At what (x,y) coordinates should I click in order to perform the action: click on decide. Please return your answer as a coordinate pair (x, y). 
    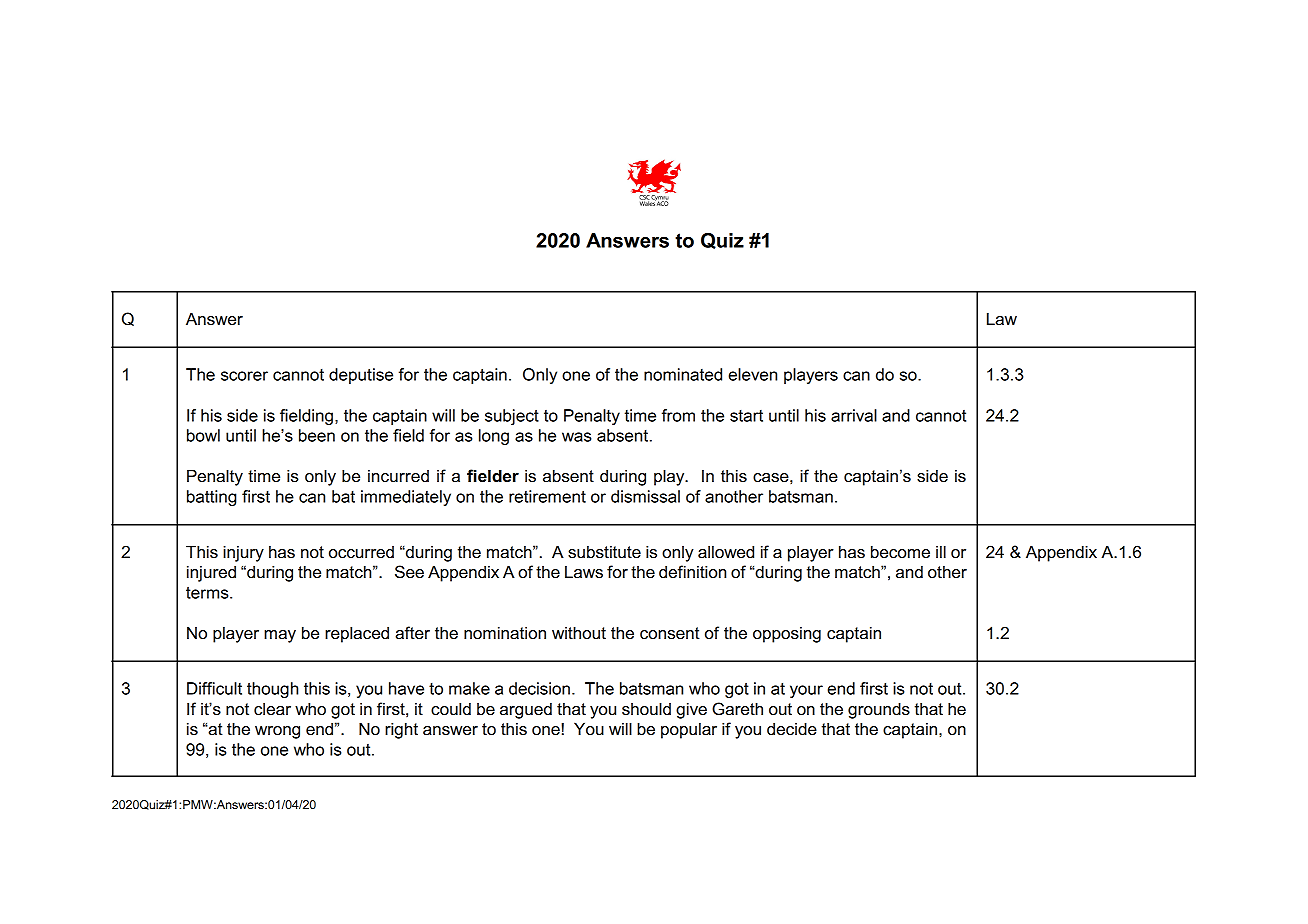
    Looking at the image, I should click on (792, 729).
